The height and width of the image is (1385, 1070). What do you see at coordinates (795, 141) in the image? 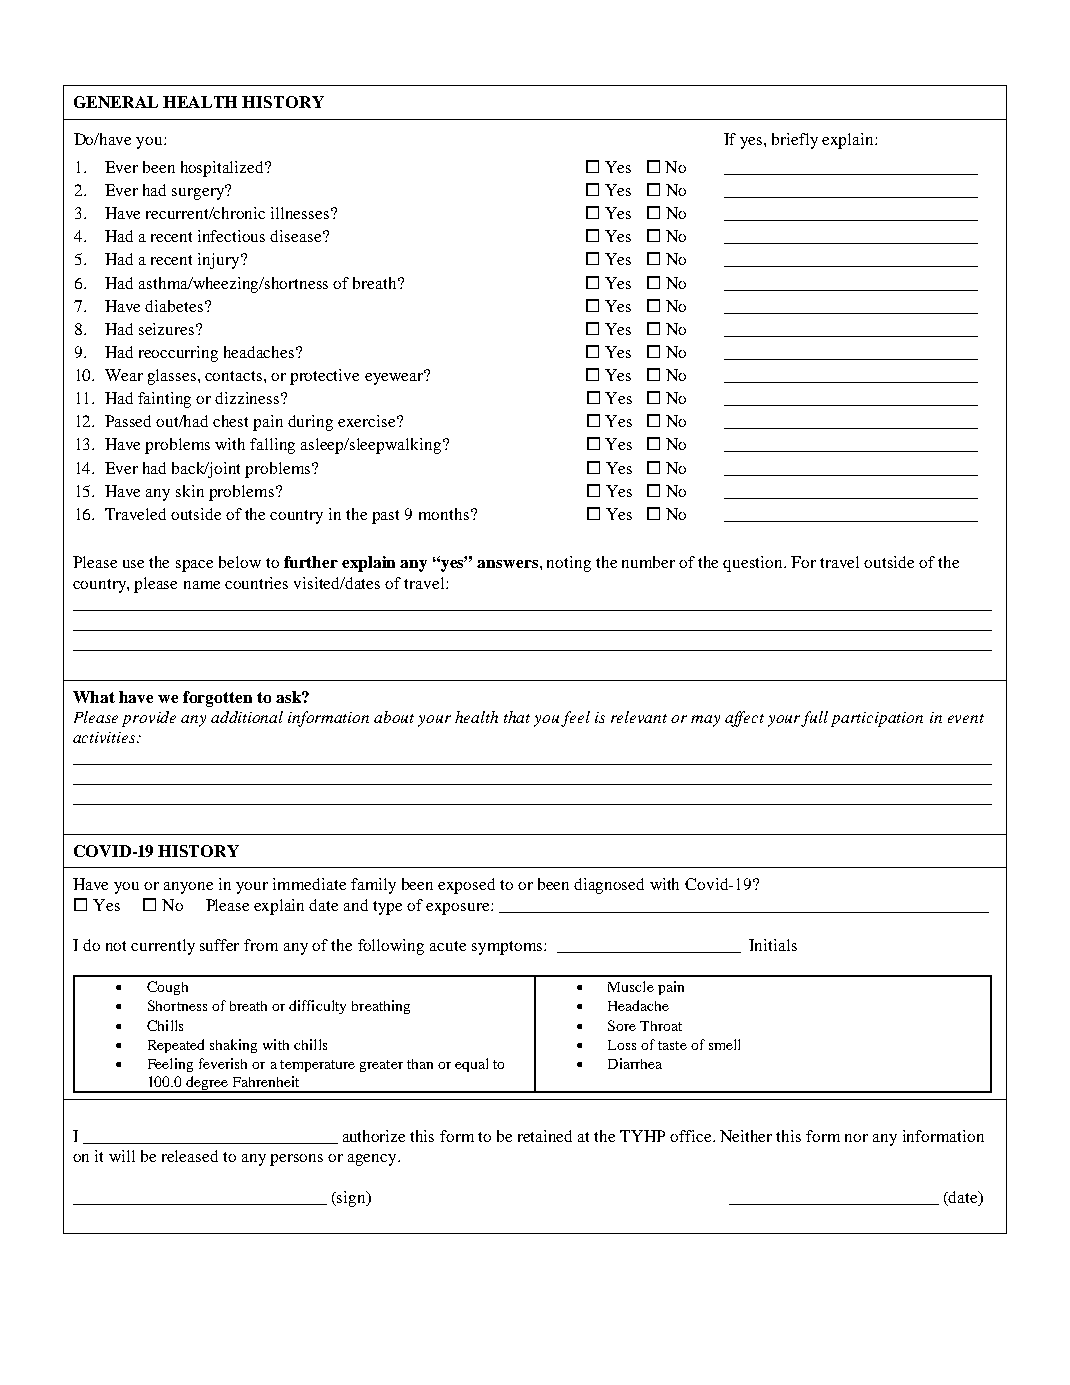
I see `briefly` at bounding box center [795, 141].
